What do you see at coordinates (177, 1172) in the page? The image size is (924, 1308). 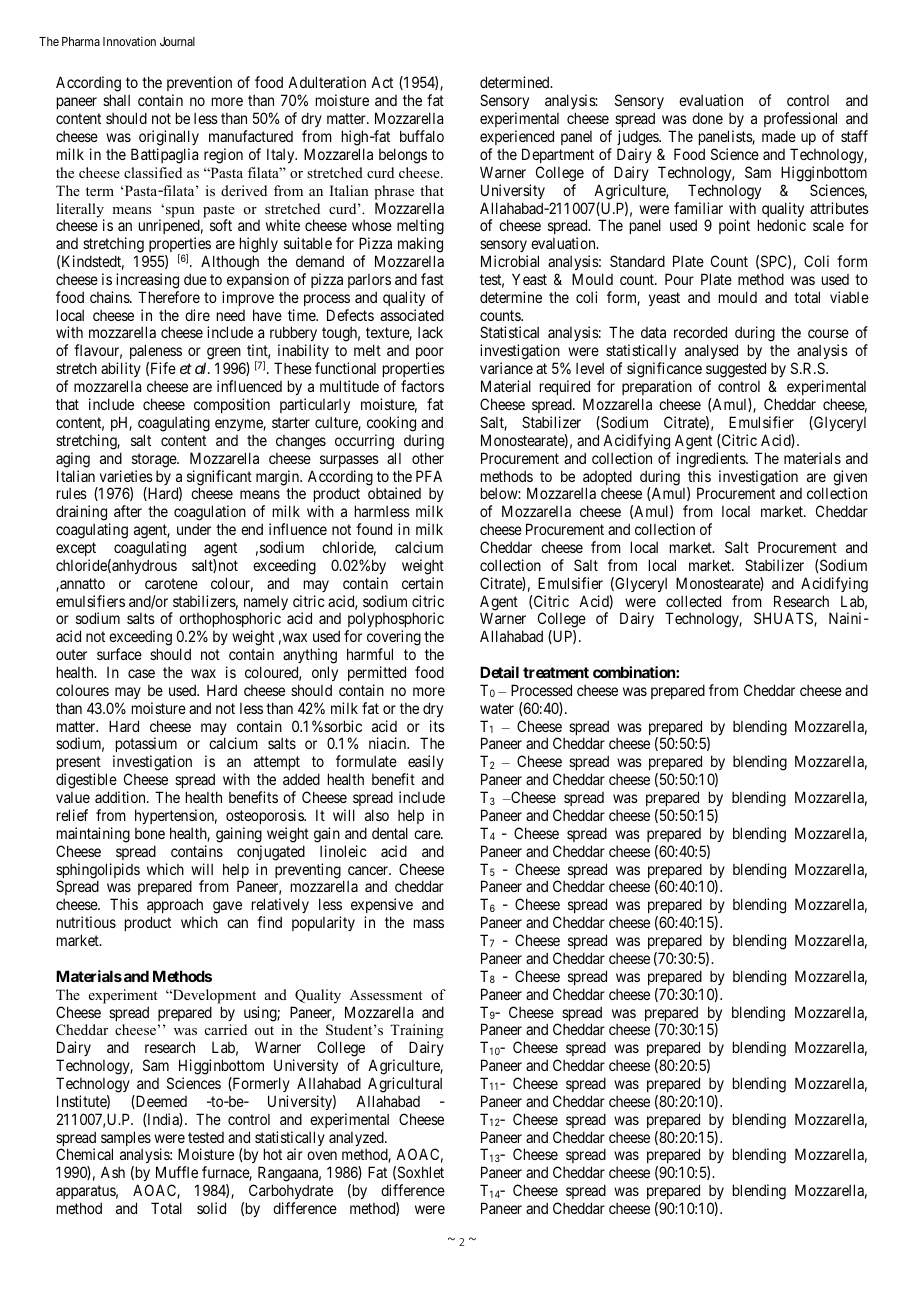 I see `Muffle` at bounding box center [177, 1172].
